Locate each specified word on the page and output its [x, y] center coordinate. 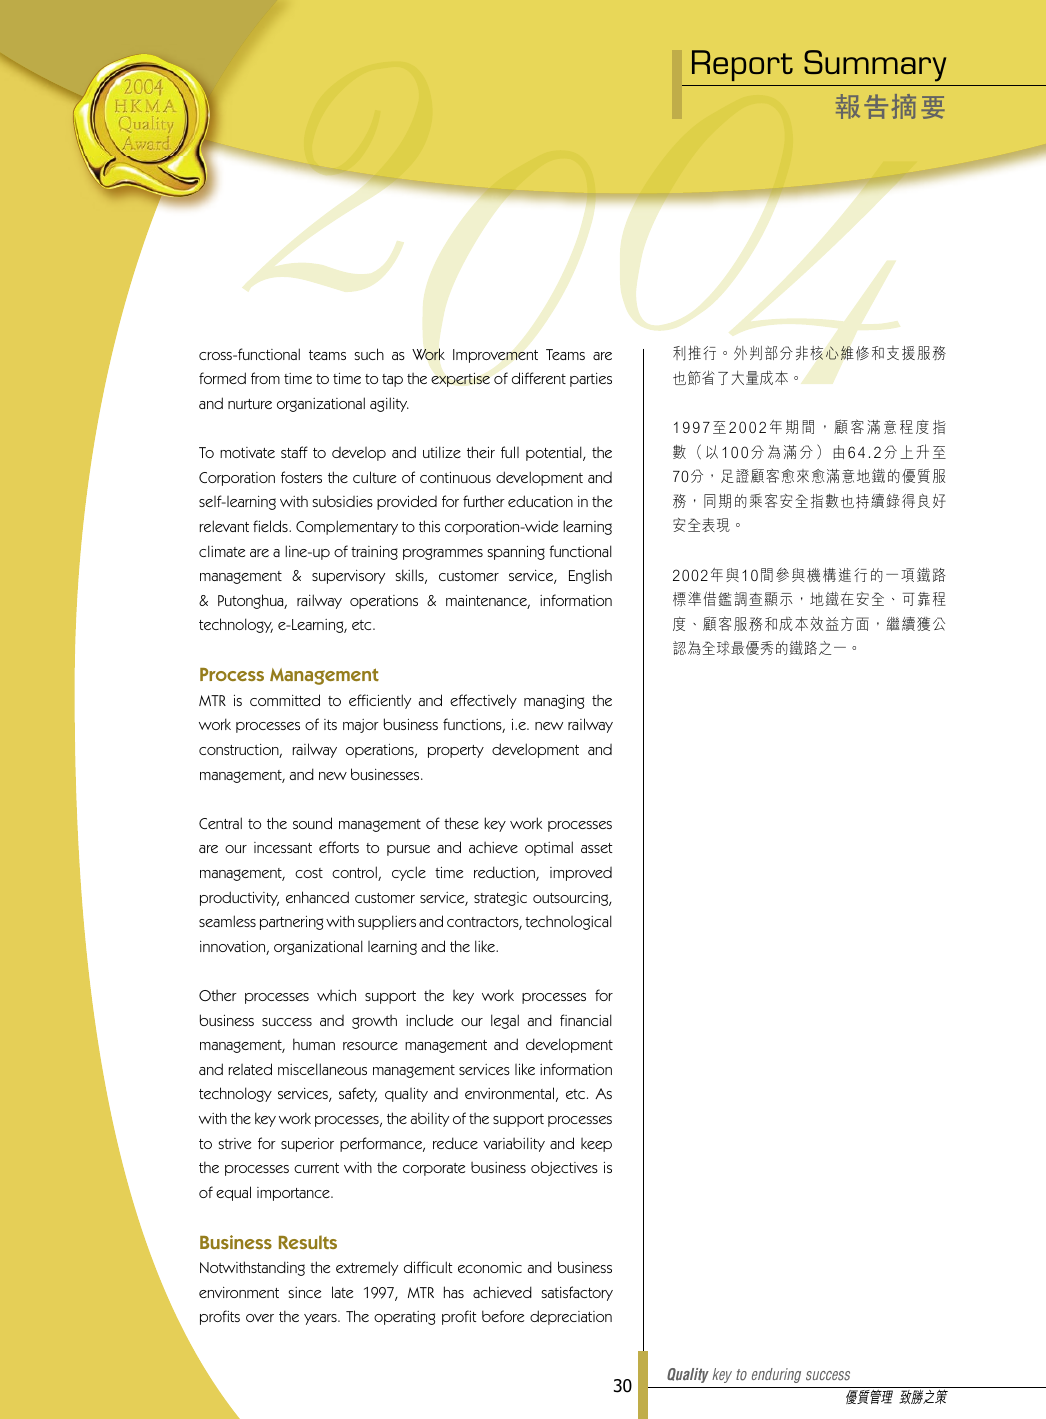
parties [591, 380]
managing [554, 702]
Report [742, 65]
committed [285, 700]
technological [568, 922]
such [369, 354]
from [265, 378]
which [336, 995]
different [539, 378]
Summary [875, 66]
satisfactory [577, 1293]
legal [505, 1021]
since [304, 1292]
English [590, 576]
